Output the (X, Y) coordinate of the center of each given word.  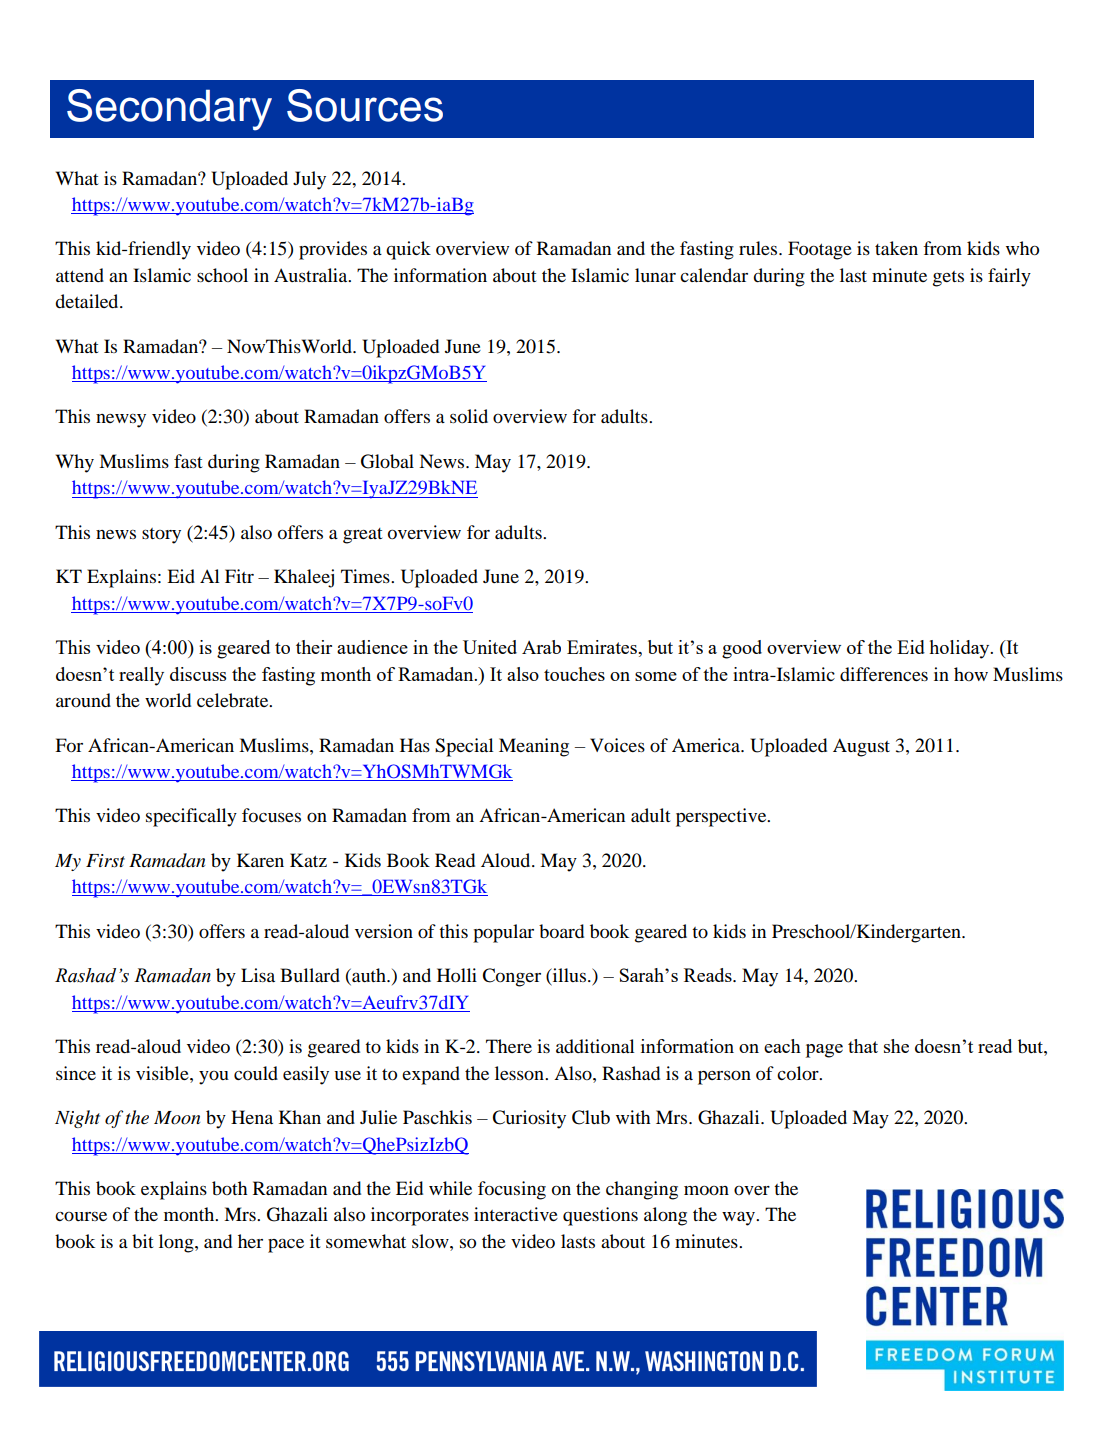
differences (884, 674)
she (896, 1046)
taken (896, 248)
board (561, 931)
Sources (365, 105)
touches (574, 674)
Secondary (169, 110)
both (230, 1188)
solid (469, 416)
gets (948, 279)
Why (75, 463)
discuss (198, 674)
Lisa (258, 975)
